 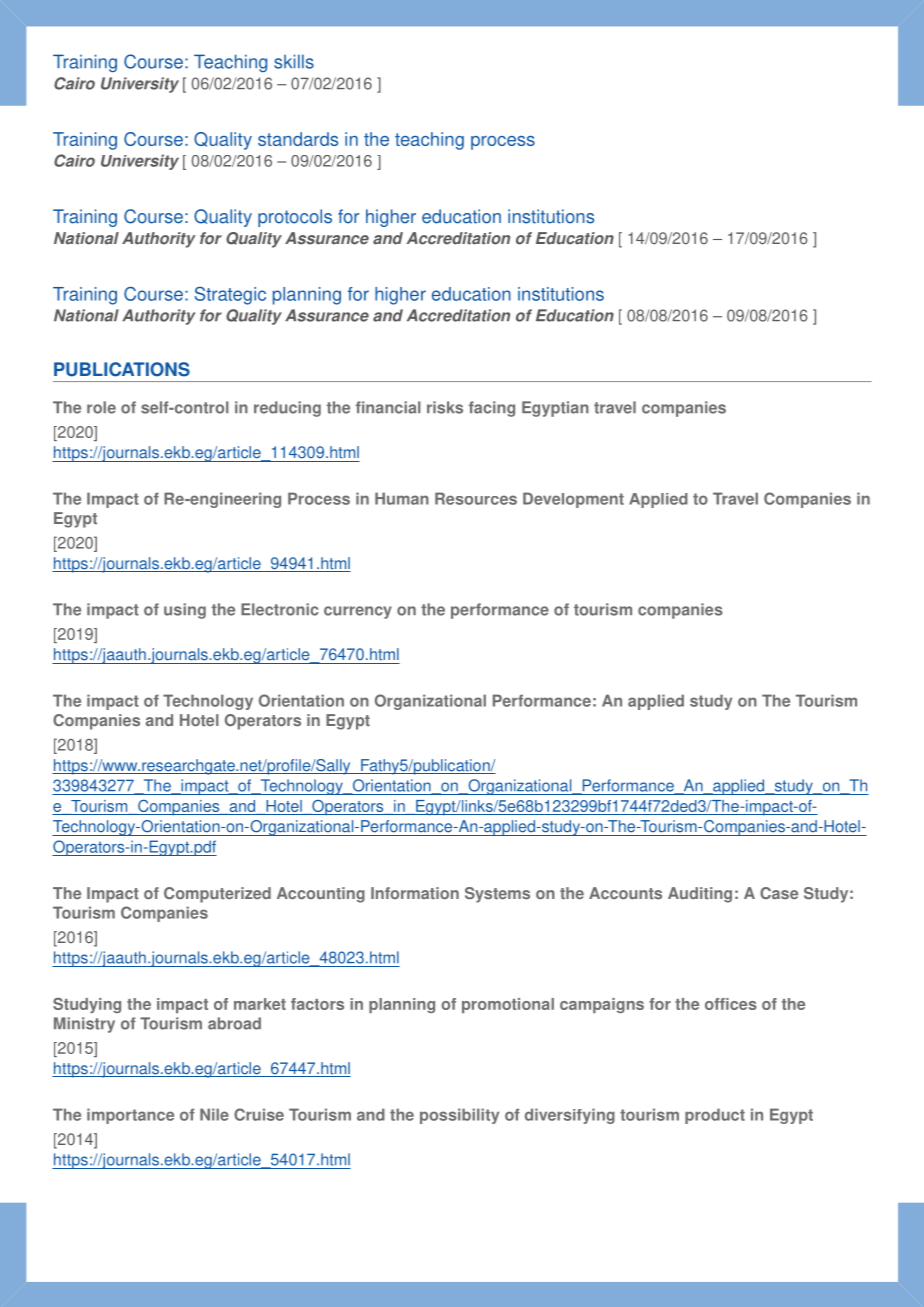 I want to click on Development, so click(x=573, y=500).
